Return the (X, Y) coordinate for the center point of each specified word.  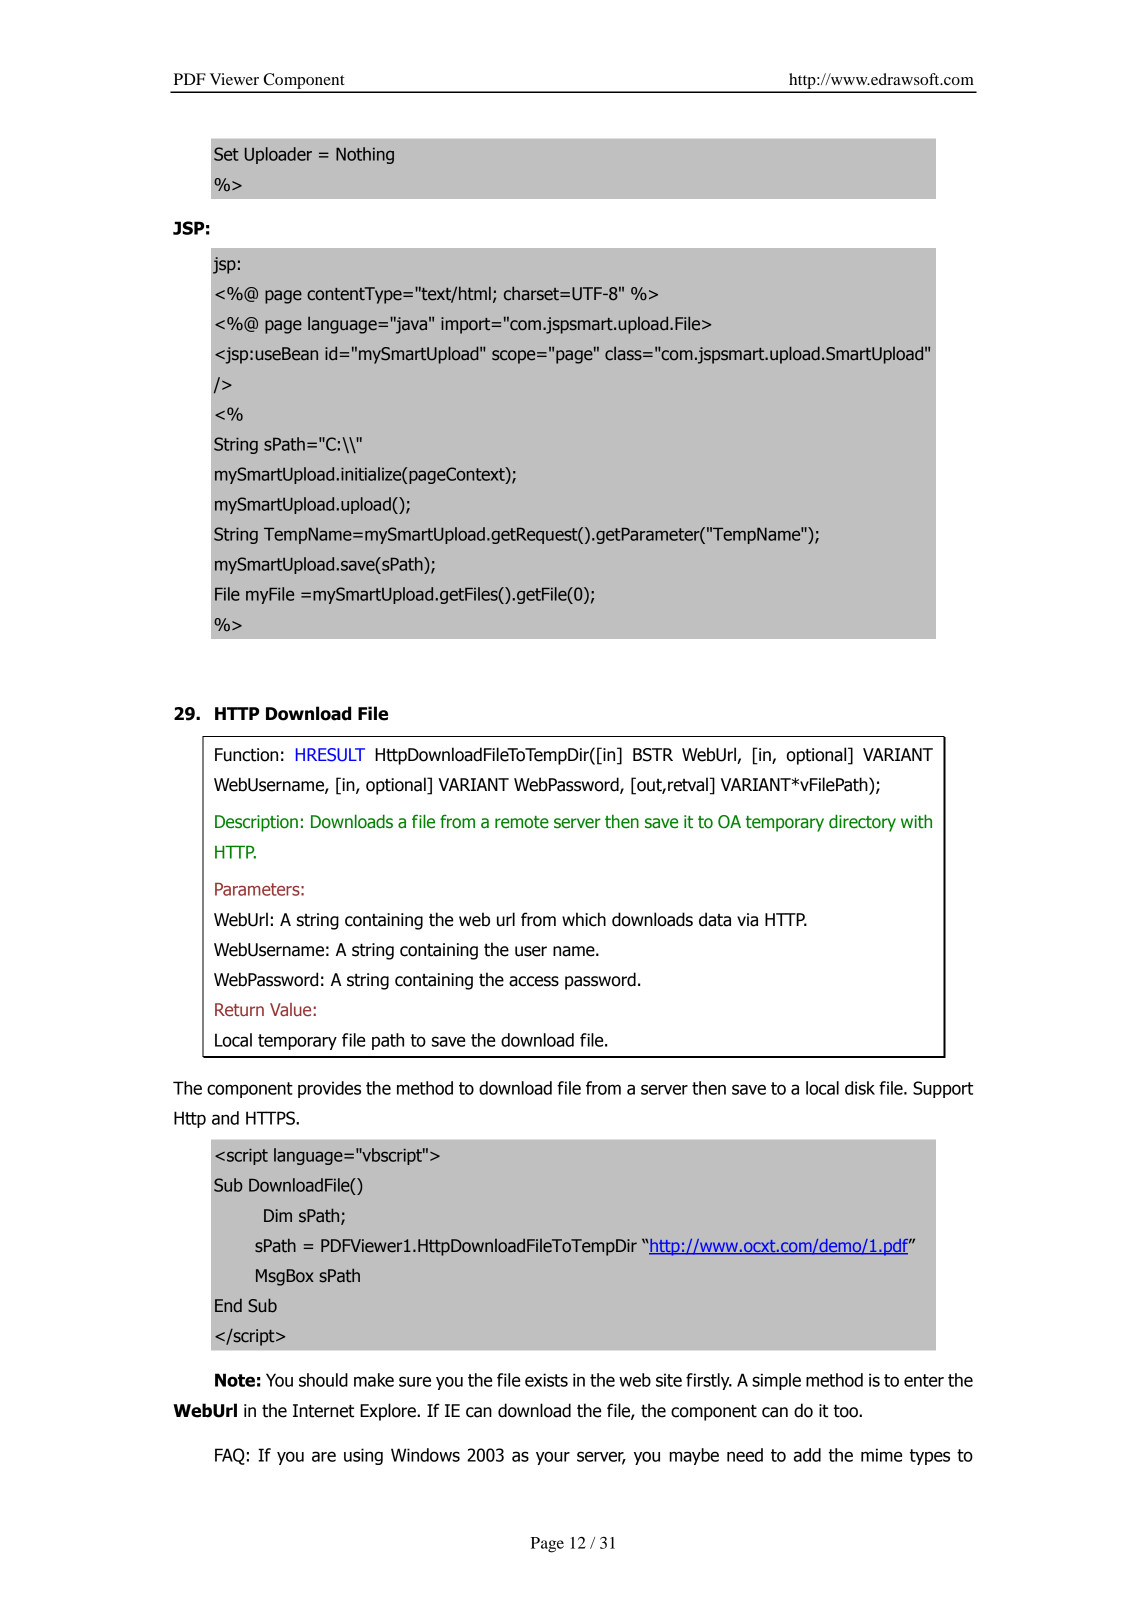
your (553, 1458)
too (847, 1411)
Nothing (365, 155)
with (916, 821)
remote (522, 822)
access (534, 981)
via (747, 920)
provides (329, 1089)
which (584, 919)
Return (239, 1009)
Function (246, 755)
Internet (323, 1411)
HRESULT (330, 754)
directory (862, 823)
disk (860, 1088)
